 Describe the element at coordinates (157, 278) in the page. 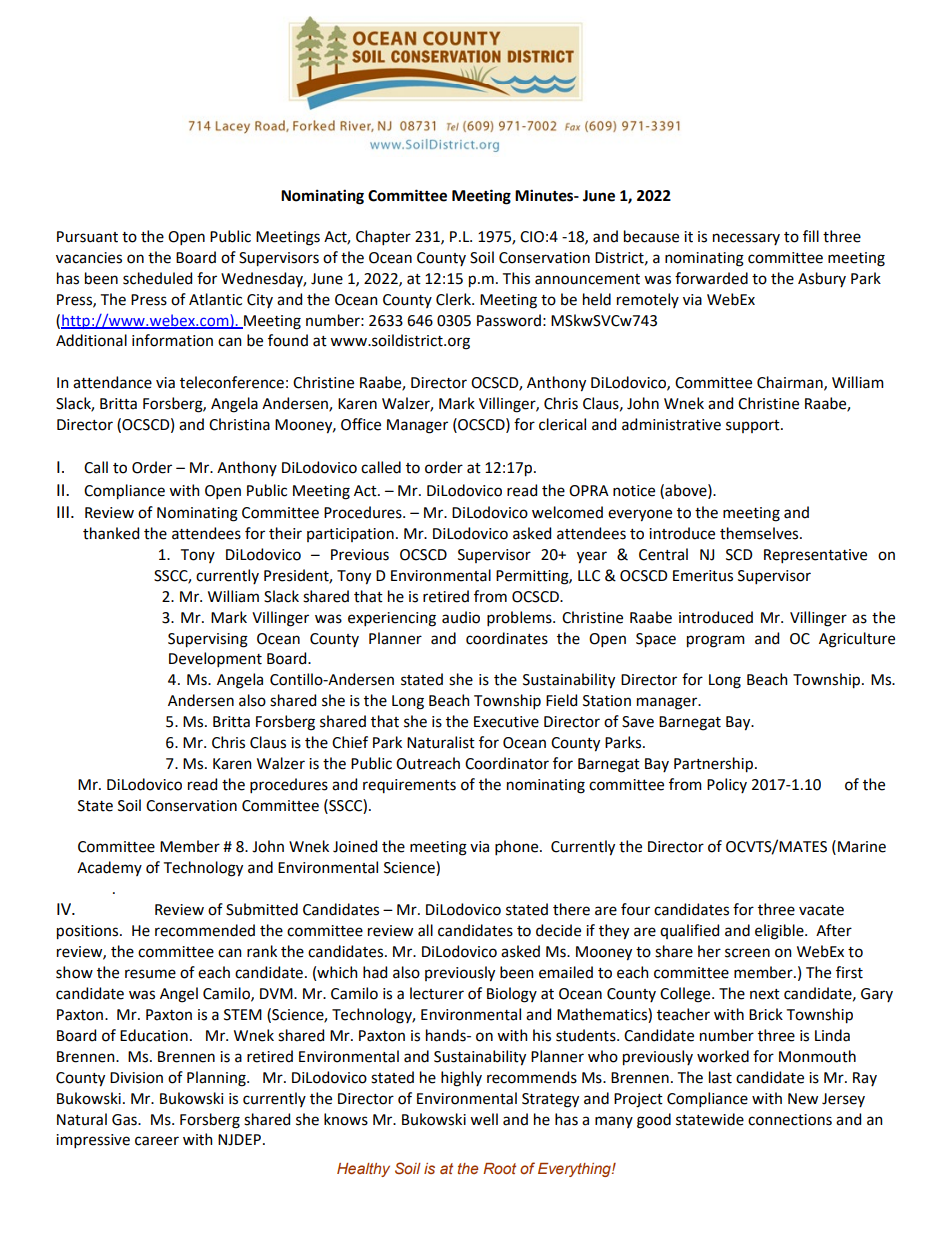

I see `scheduled` at that location.
